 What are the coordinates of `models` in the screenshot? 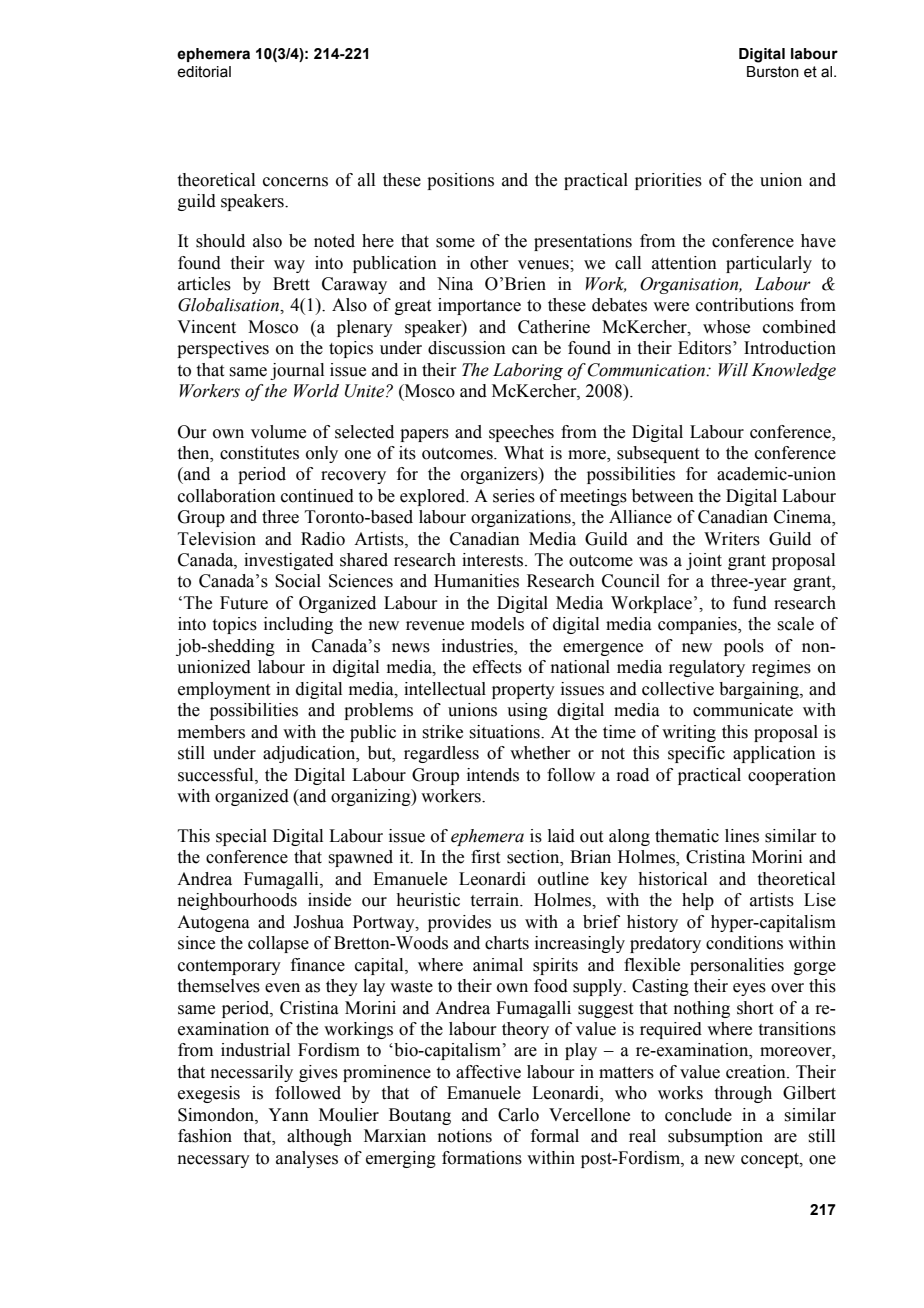 It's located at (497, 624).
